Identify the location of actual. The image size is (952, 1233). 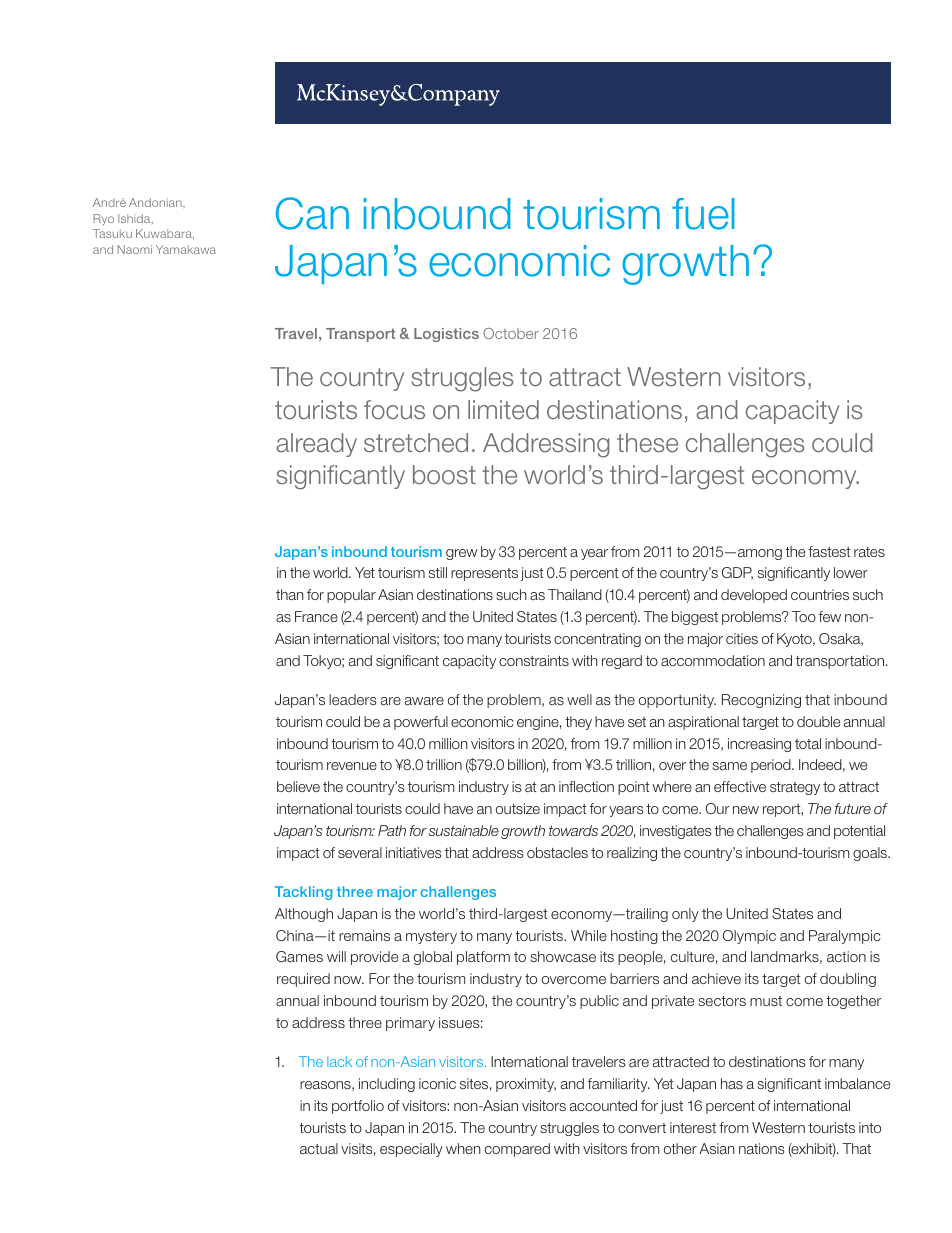
(319, 1148).
